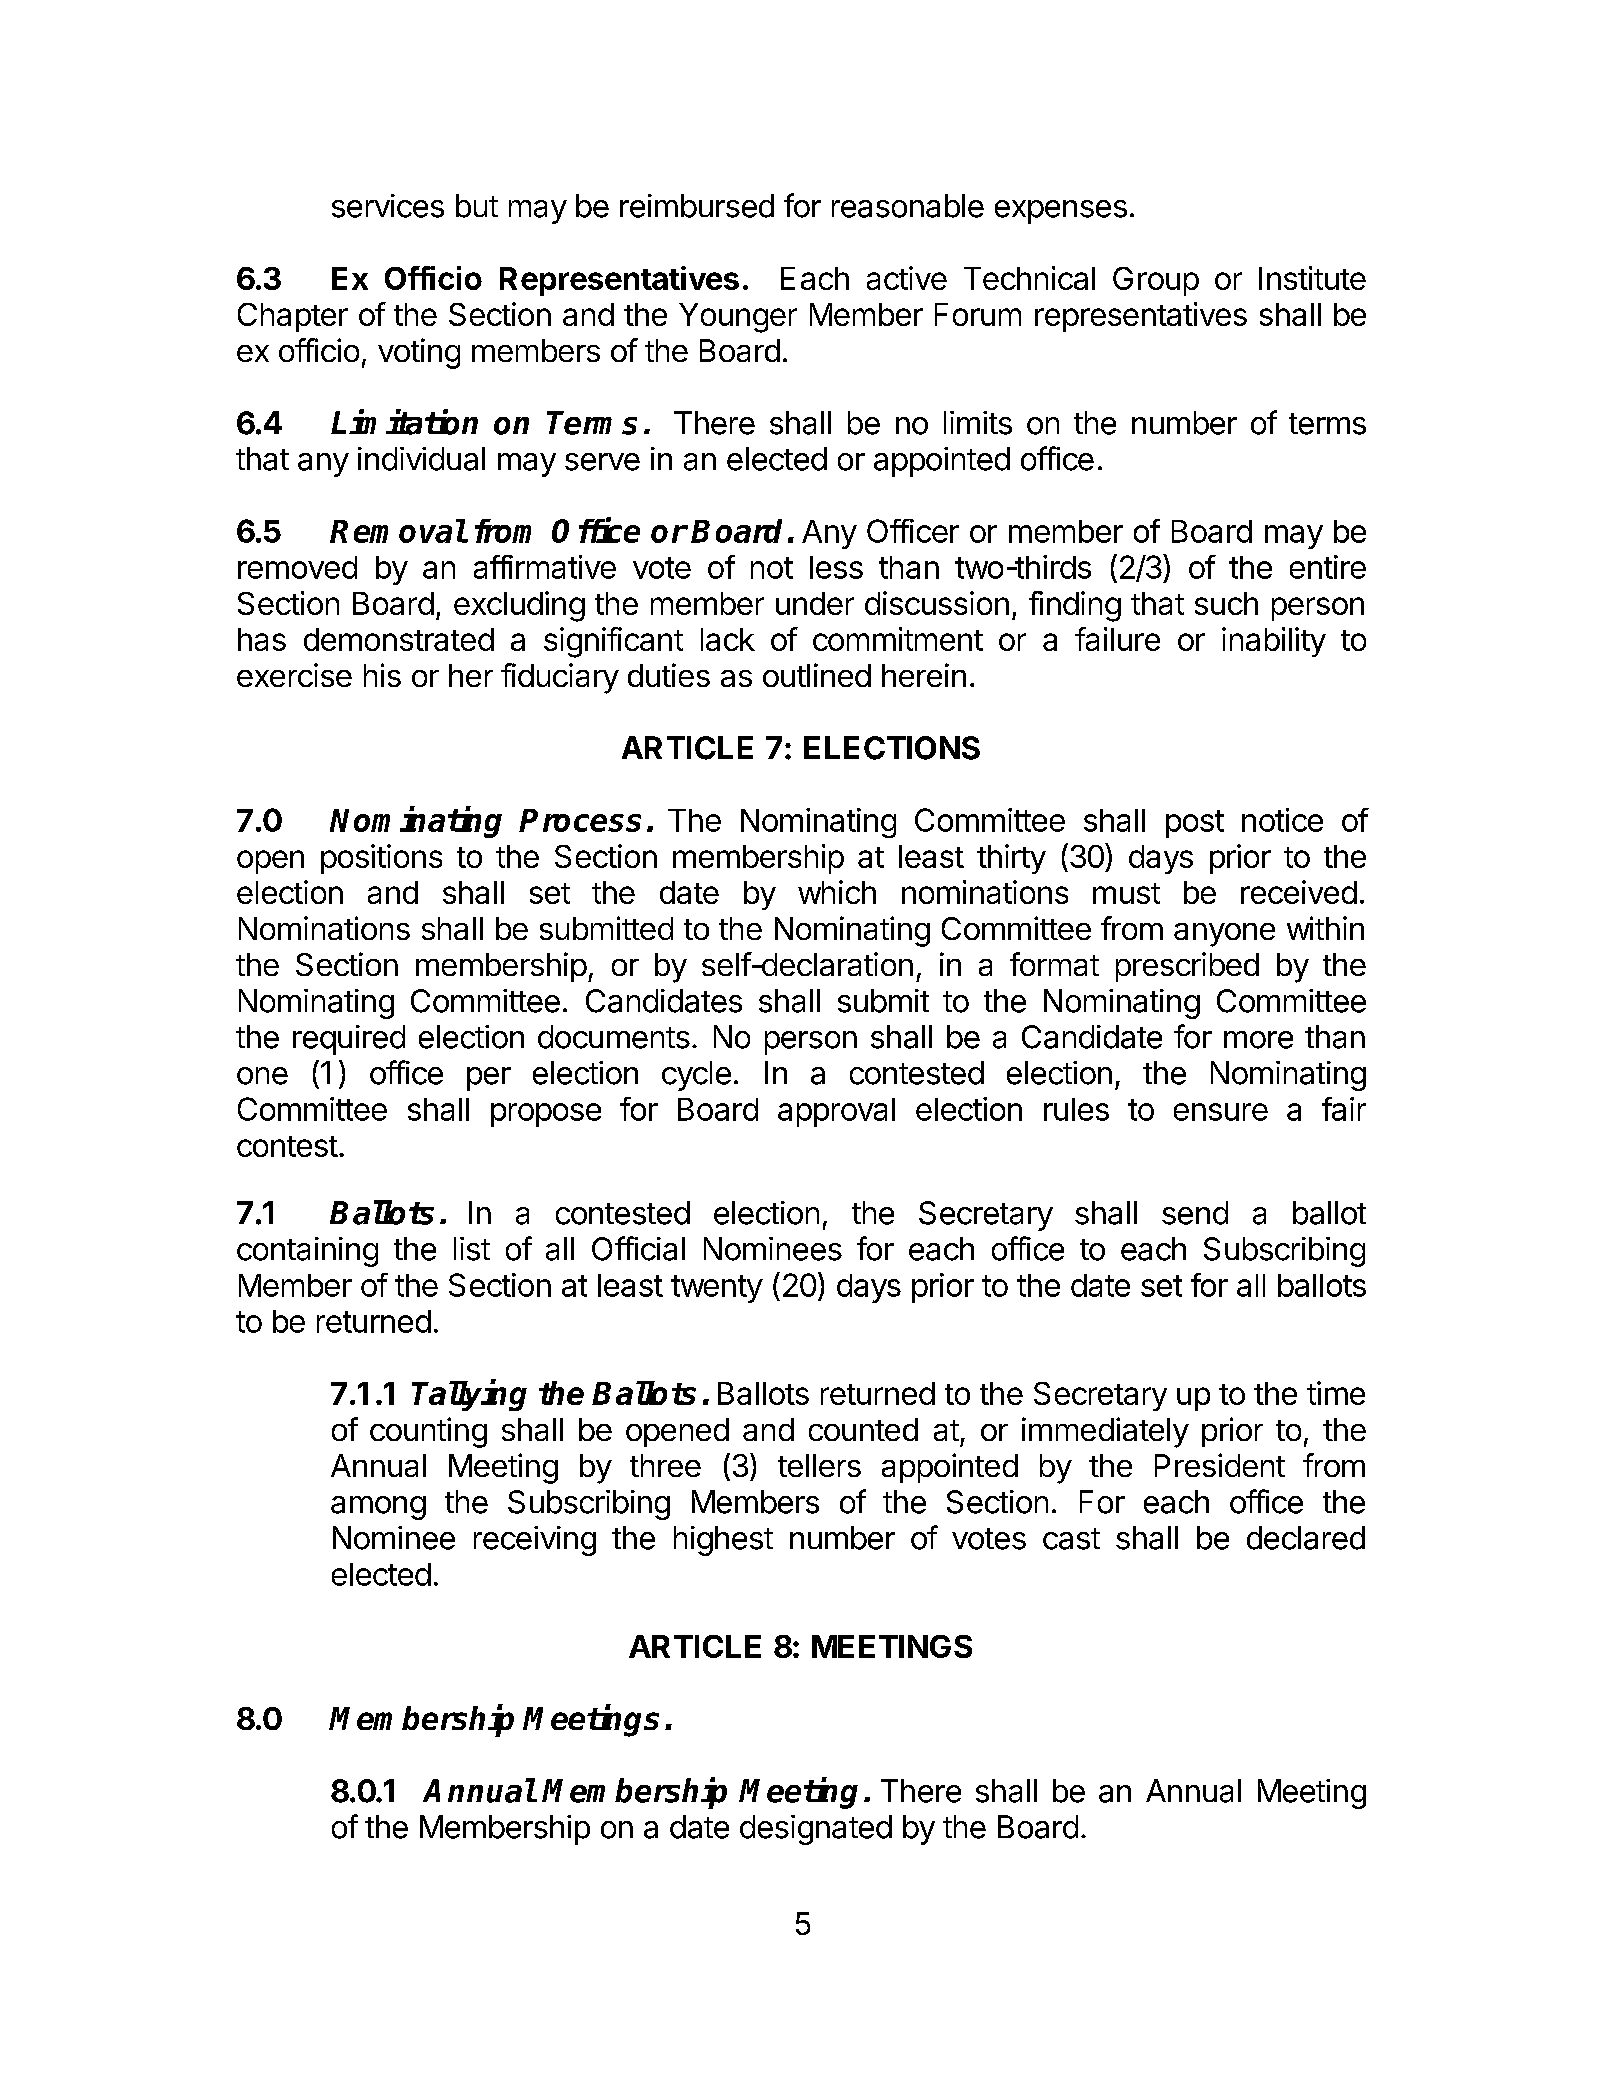  What do you see at coordinates (535, 1541) in the image?
I see `receiving` at bounding box center [535, 1541].
